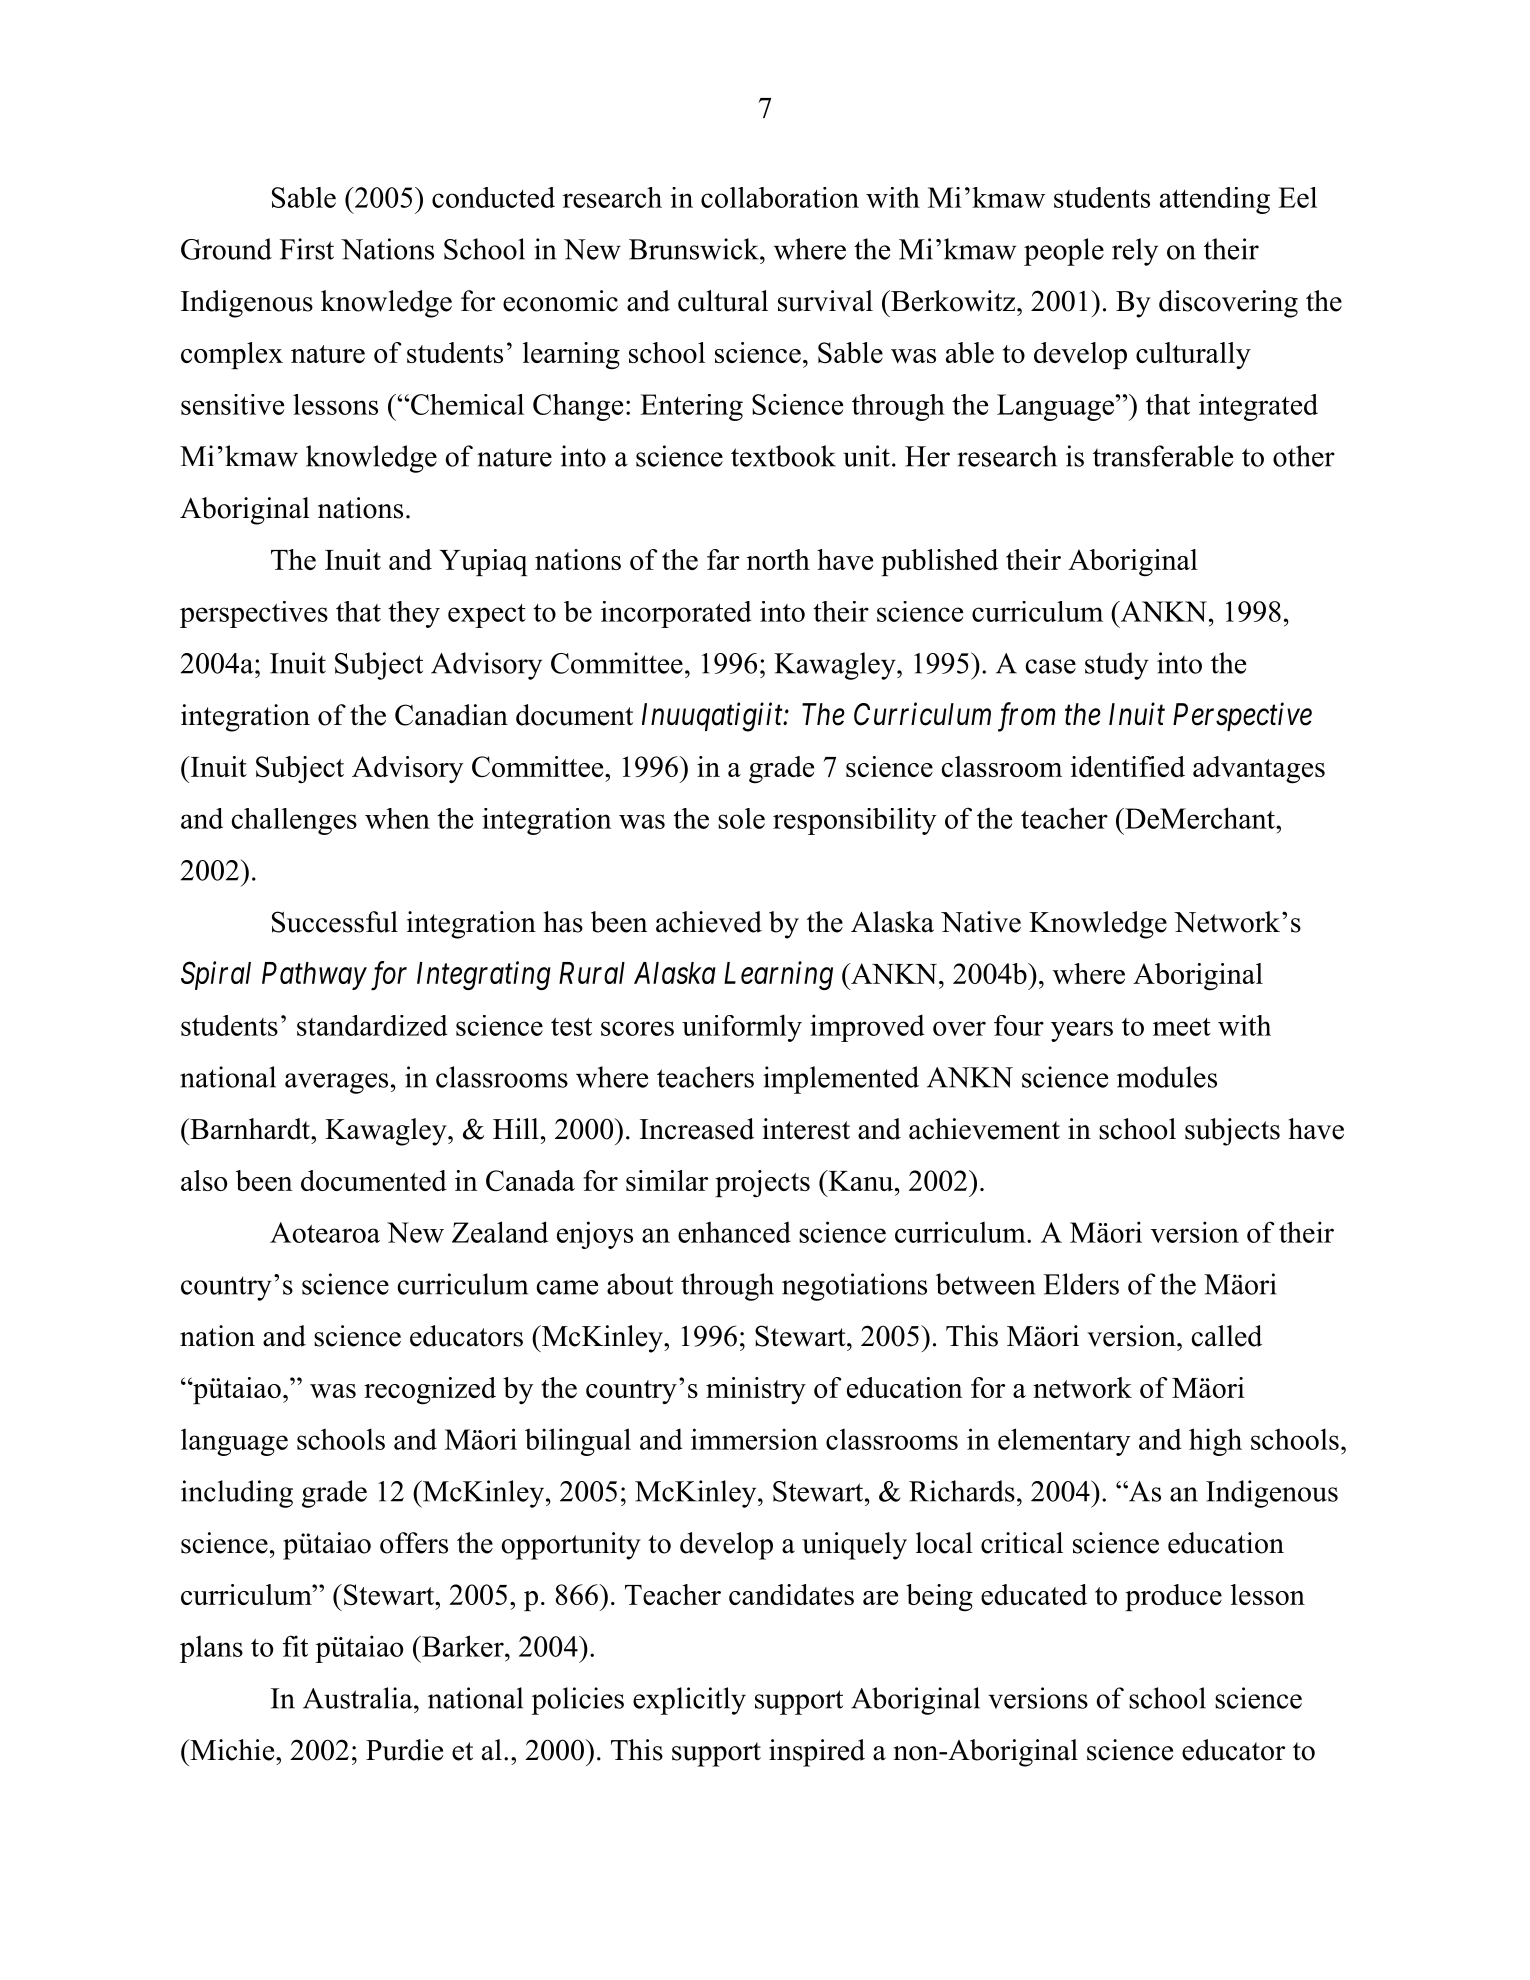 Image resolution: width=1530 pixels, height=1980 pixels. I want to click on Canadian, so click(451, 715).
